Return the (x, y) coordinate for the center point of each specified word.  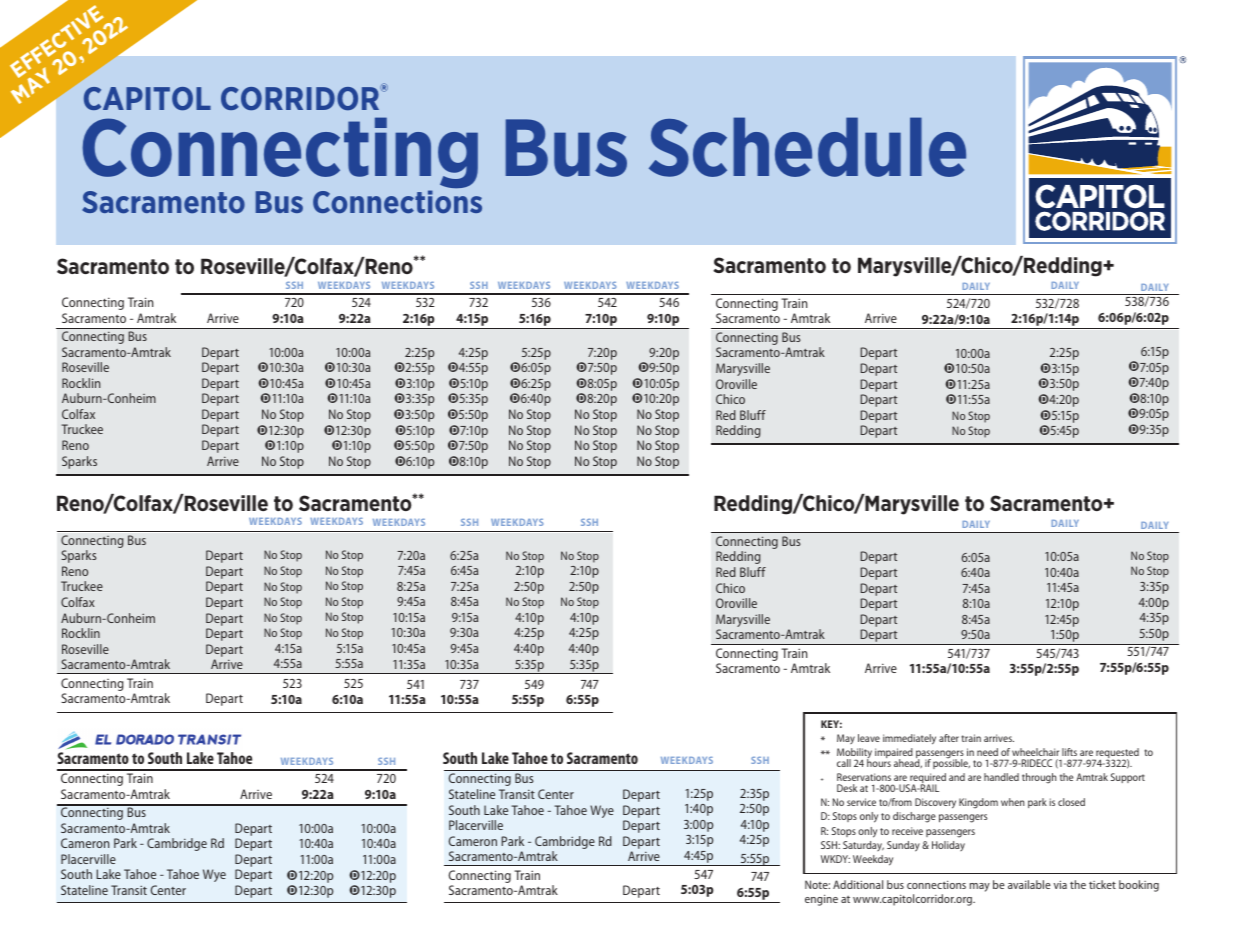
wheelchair (1035, 752)
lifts (1069, 752)
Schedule (807, 147)
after (949, 738)
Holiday (948, 846)
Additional (858, 884)
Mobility (854, 754)
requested (1116, 754)
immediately (909, 739)
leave (869, 738)
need (987, 752)
